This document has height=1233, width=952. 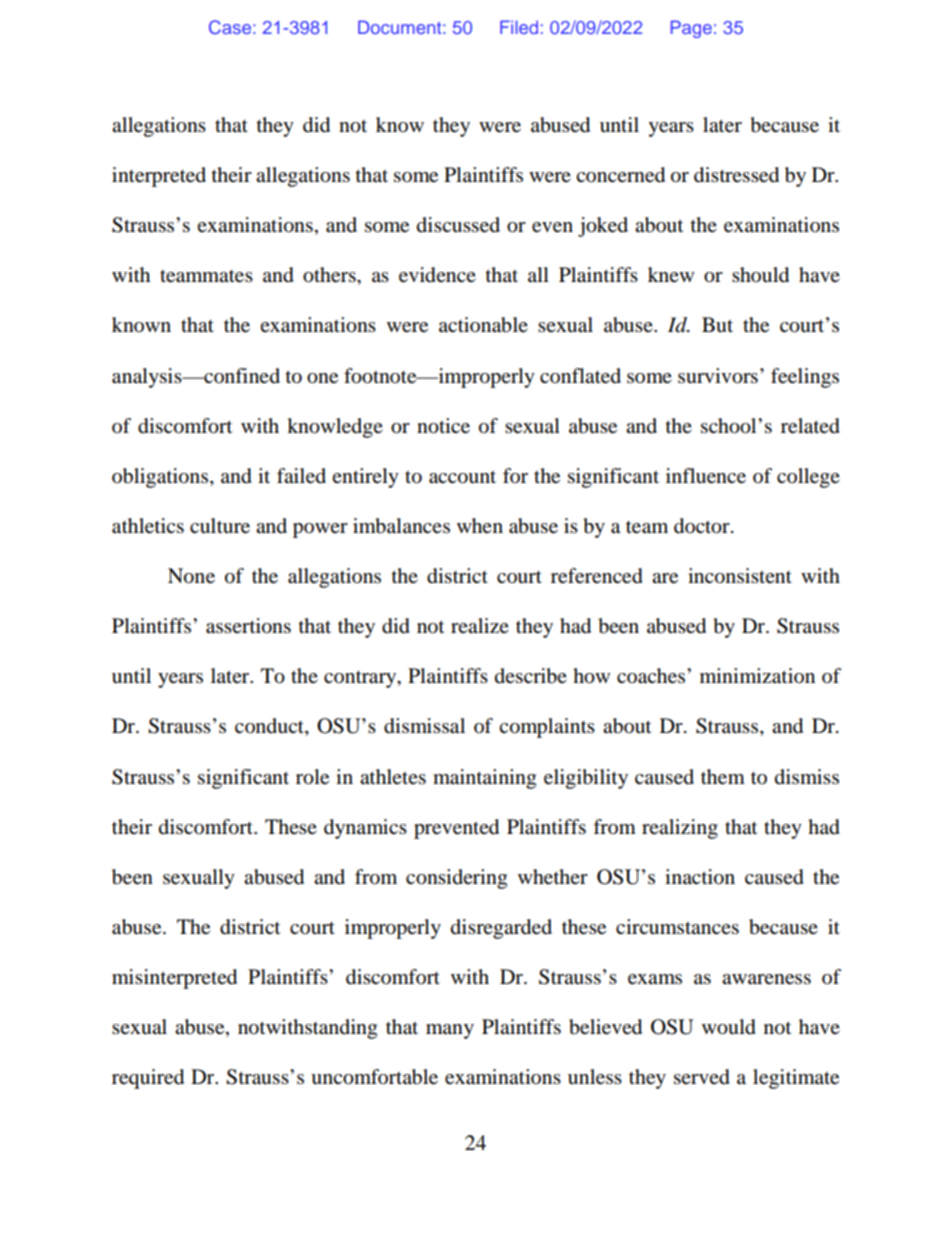 What do you see at coordinates (547, 728) in the document?
I see `complaints` at bounding box center [547, 728].
